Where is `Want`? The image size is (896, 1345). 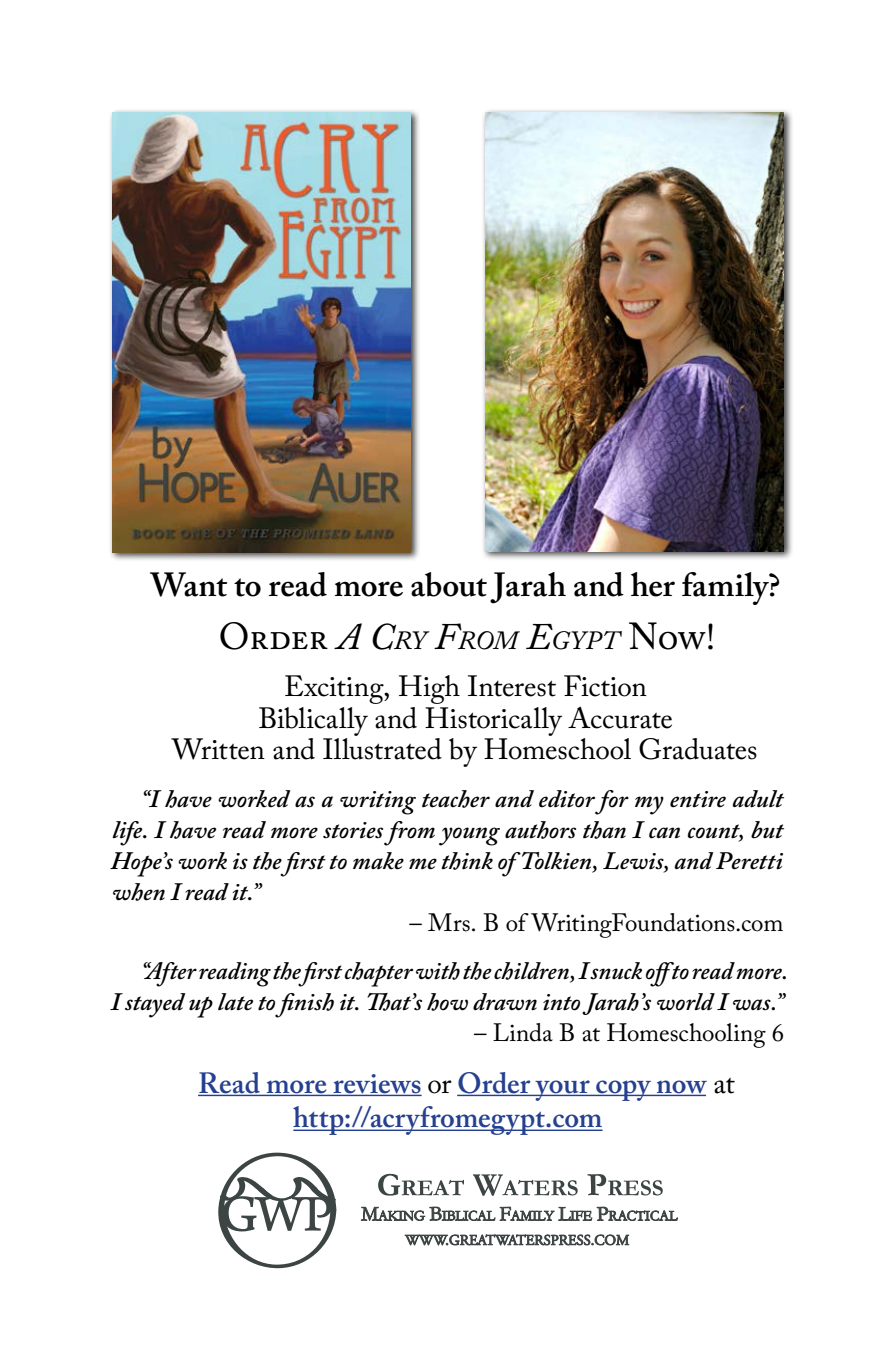
Want is located at coordinates (188, 584).
